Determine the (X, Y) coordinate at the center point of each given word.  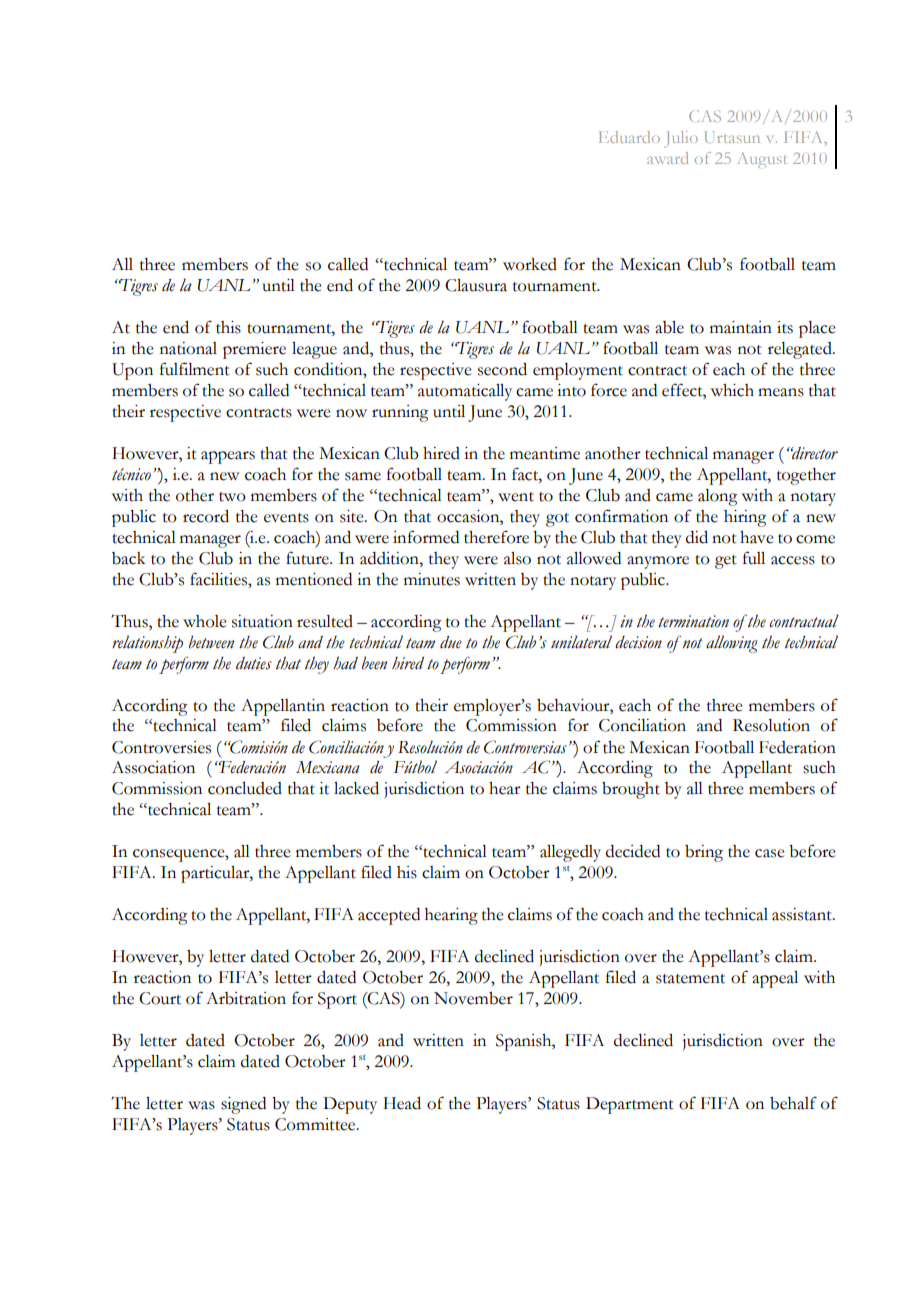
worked (530, 264)
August (762, 160)
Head (402, 1103)
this (228, 327)
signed (243, 1105)
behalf (793, 1103)
